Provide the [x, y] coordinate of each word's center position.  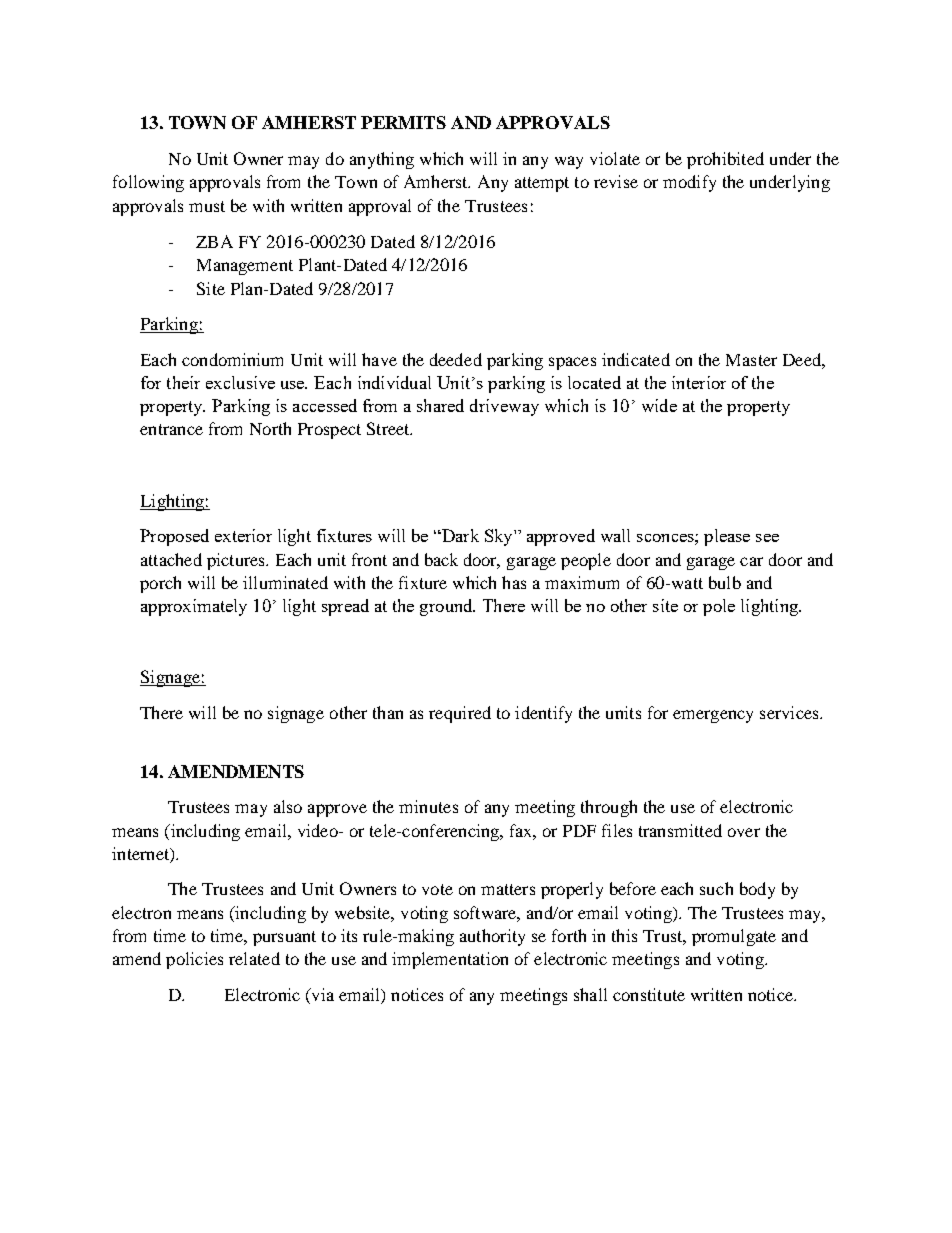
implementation [450, 960]
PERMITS [403, 122]
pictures [237, 561]
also [288, 806]
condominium [232, 359]
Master [751, 360]
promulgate [734, 937]
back [441, 559]
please [727, 537]
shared [440, 405]
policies [194, 960]
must [207, 206]
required [460, 714]
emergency [713, 716]
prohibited [725, 160]
